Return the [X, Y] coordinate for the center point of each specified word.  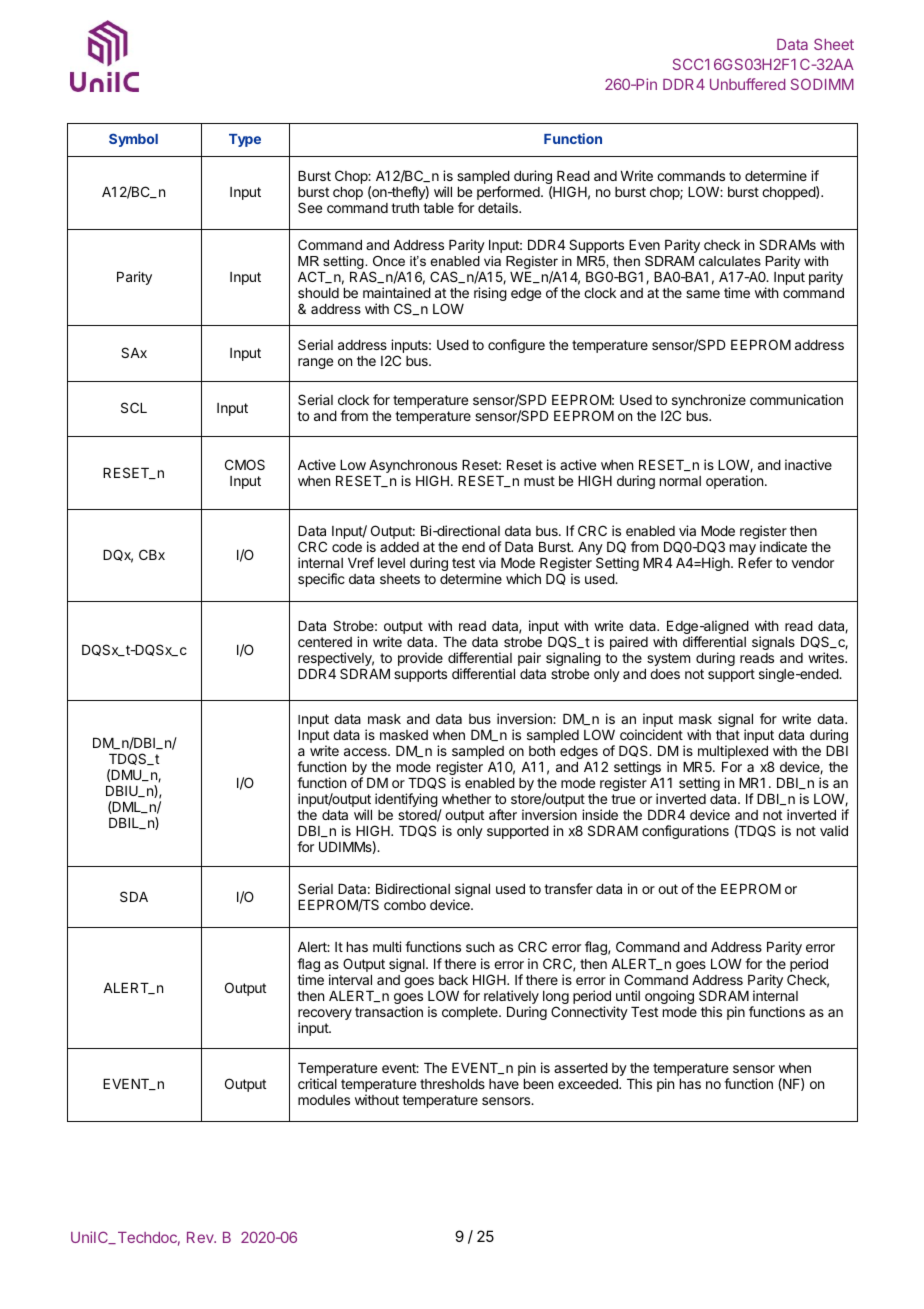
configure [516, 346]
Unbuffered [747, 84]
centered [325, 642]
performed [509, 194]
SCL [134, 407]
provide [420, 659]
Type [245, 140]
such [480, 947]
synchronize [709, 402]
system [668, 659]
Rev [201, 1237]
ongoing [669, 997]
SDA [134, 896]
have [504, 1084]
